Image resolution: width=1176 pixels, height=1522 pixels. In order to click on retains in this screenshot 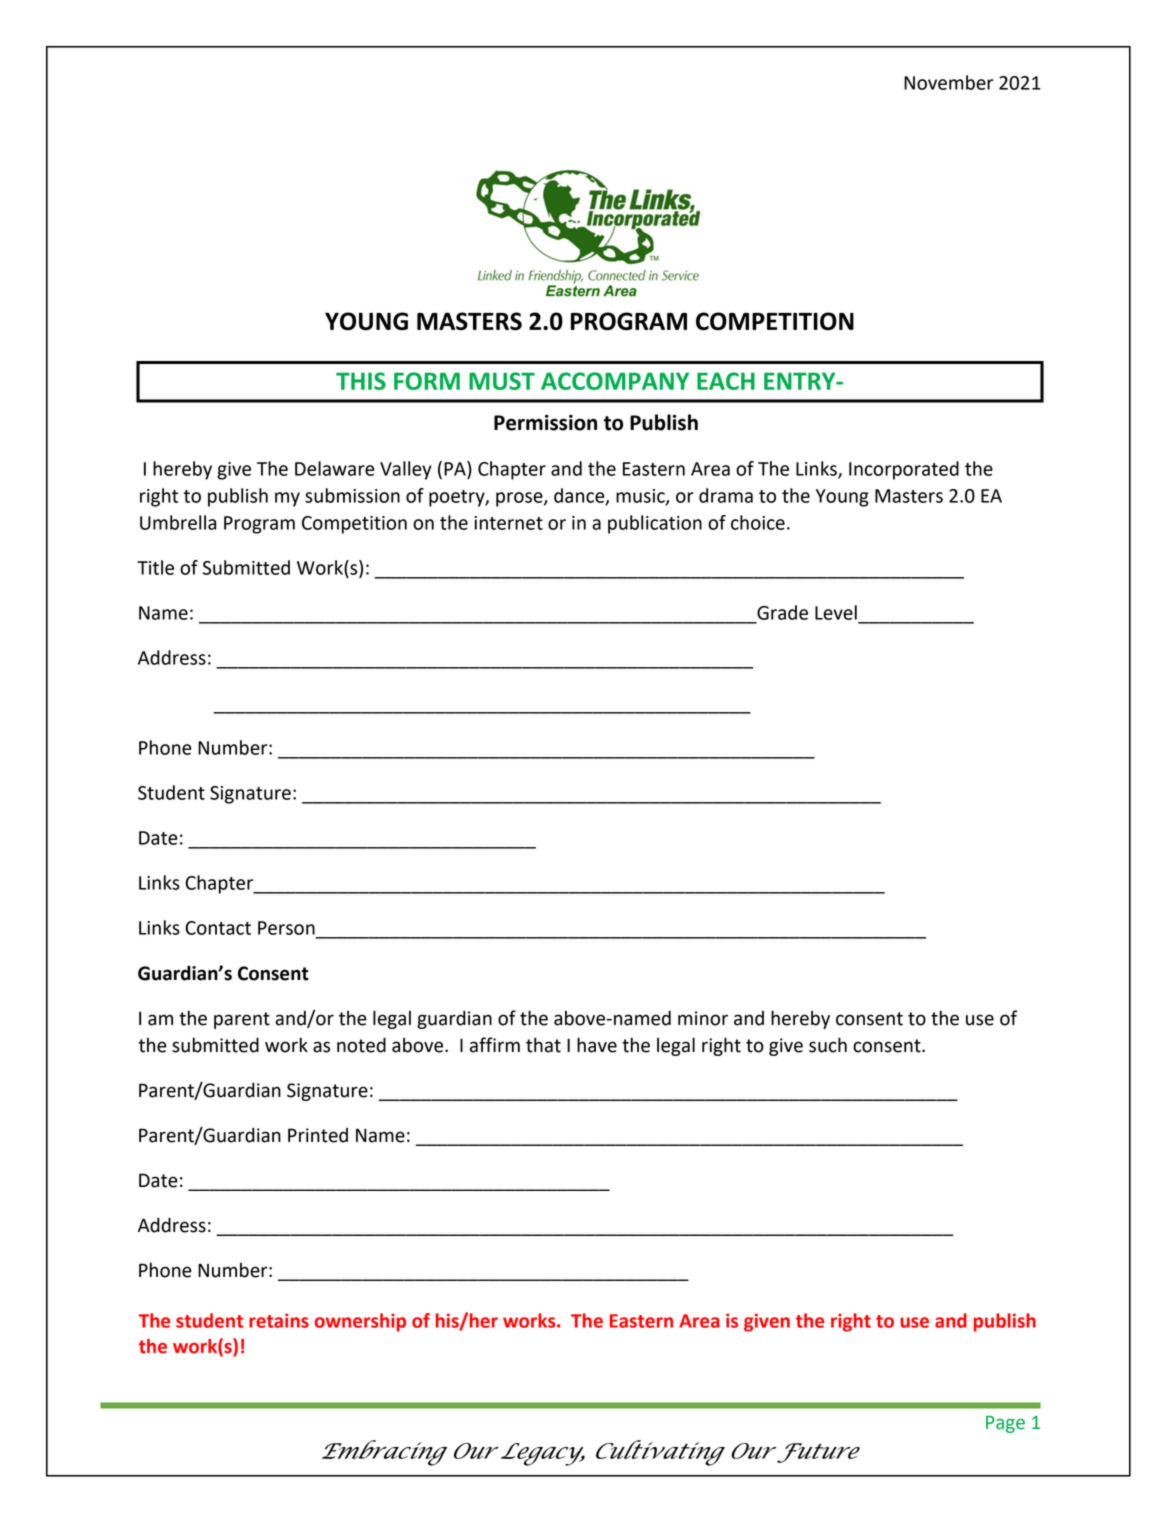, I will do `click(279, 1320)`.
